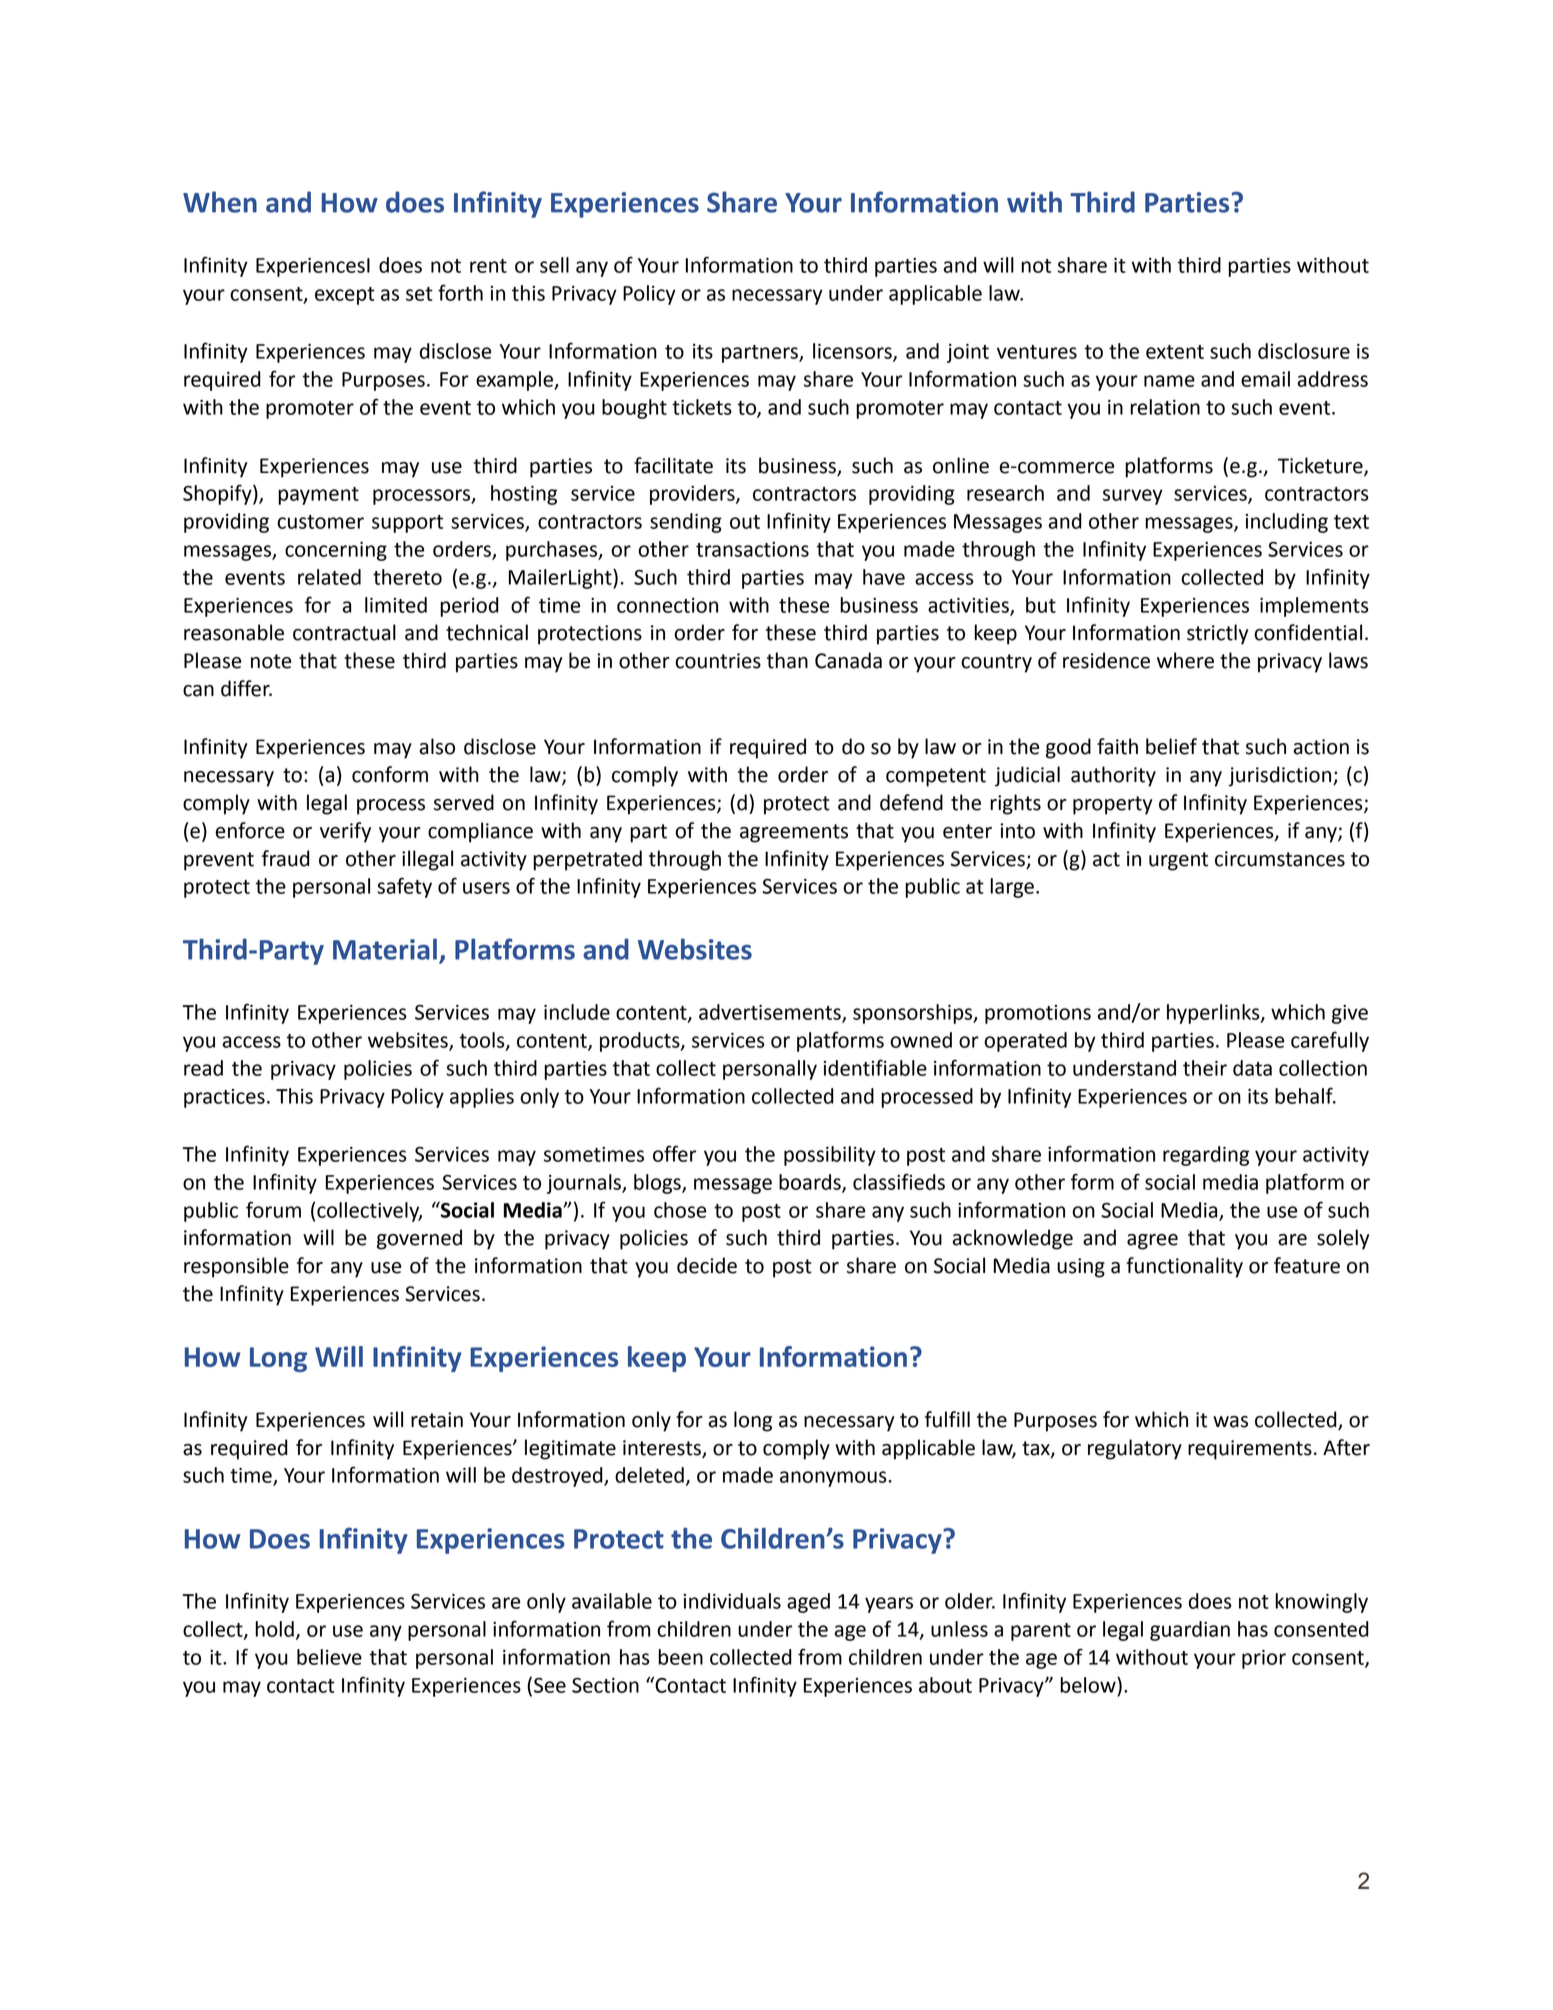 This screenshot has height=2010, width=1553. What do you see at coordinates (808, 1603) in the screenshot?
I see `aged` at bounding box center [808, 1603].
